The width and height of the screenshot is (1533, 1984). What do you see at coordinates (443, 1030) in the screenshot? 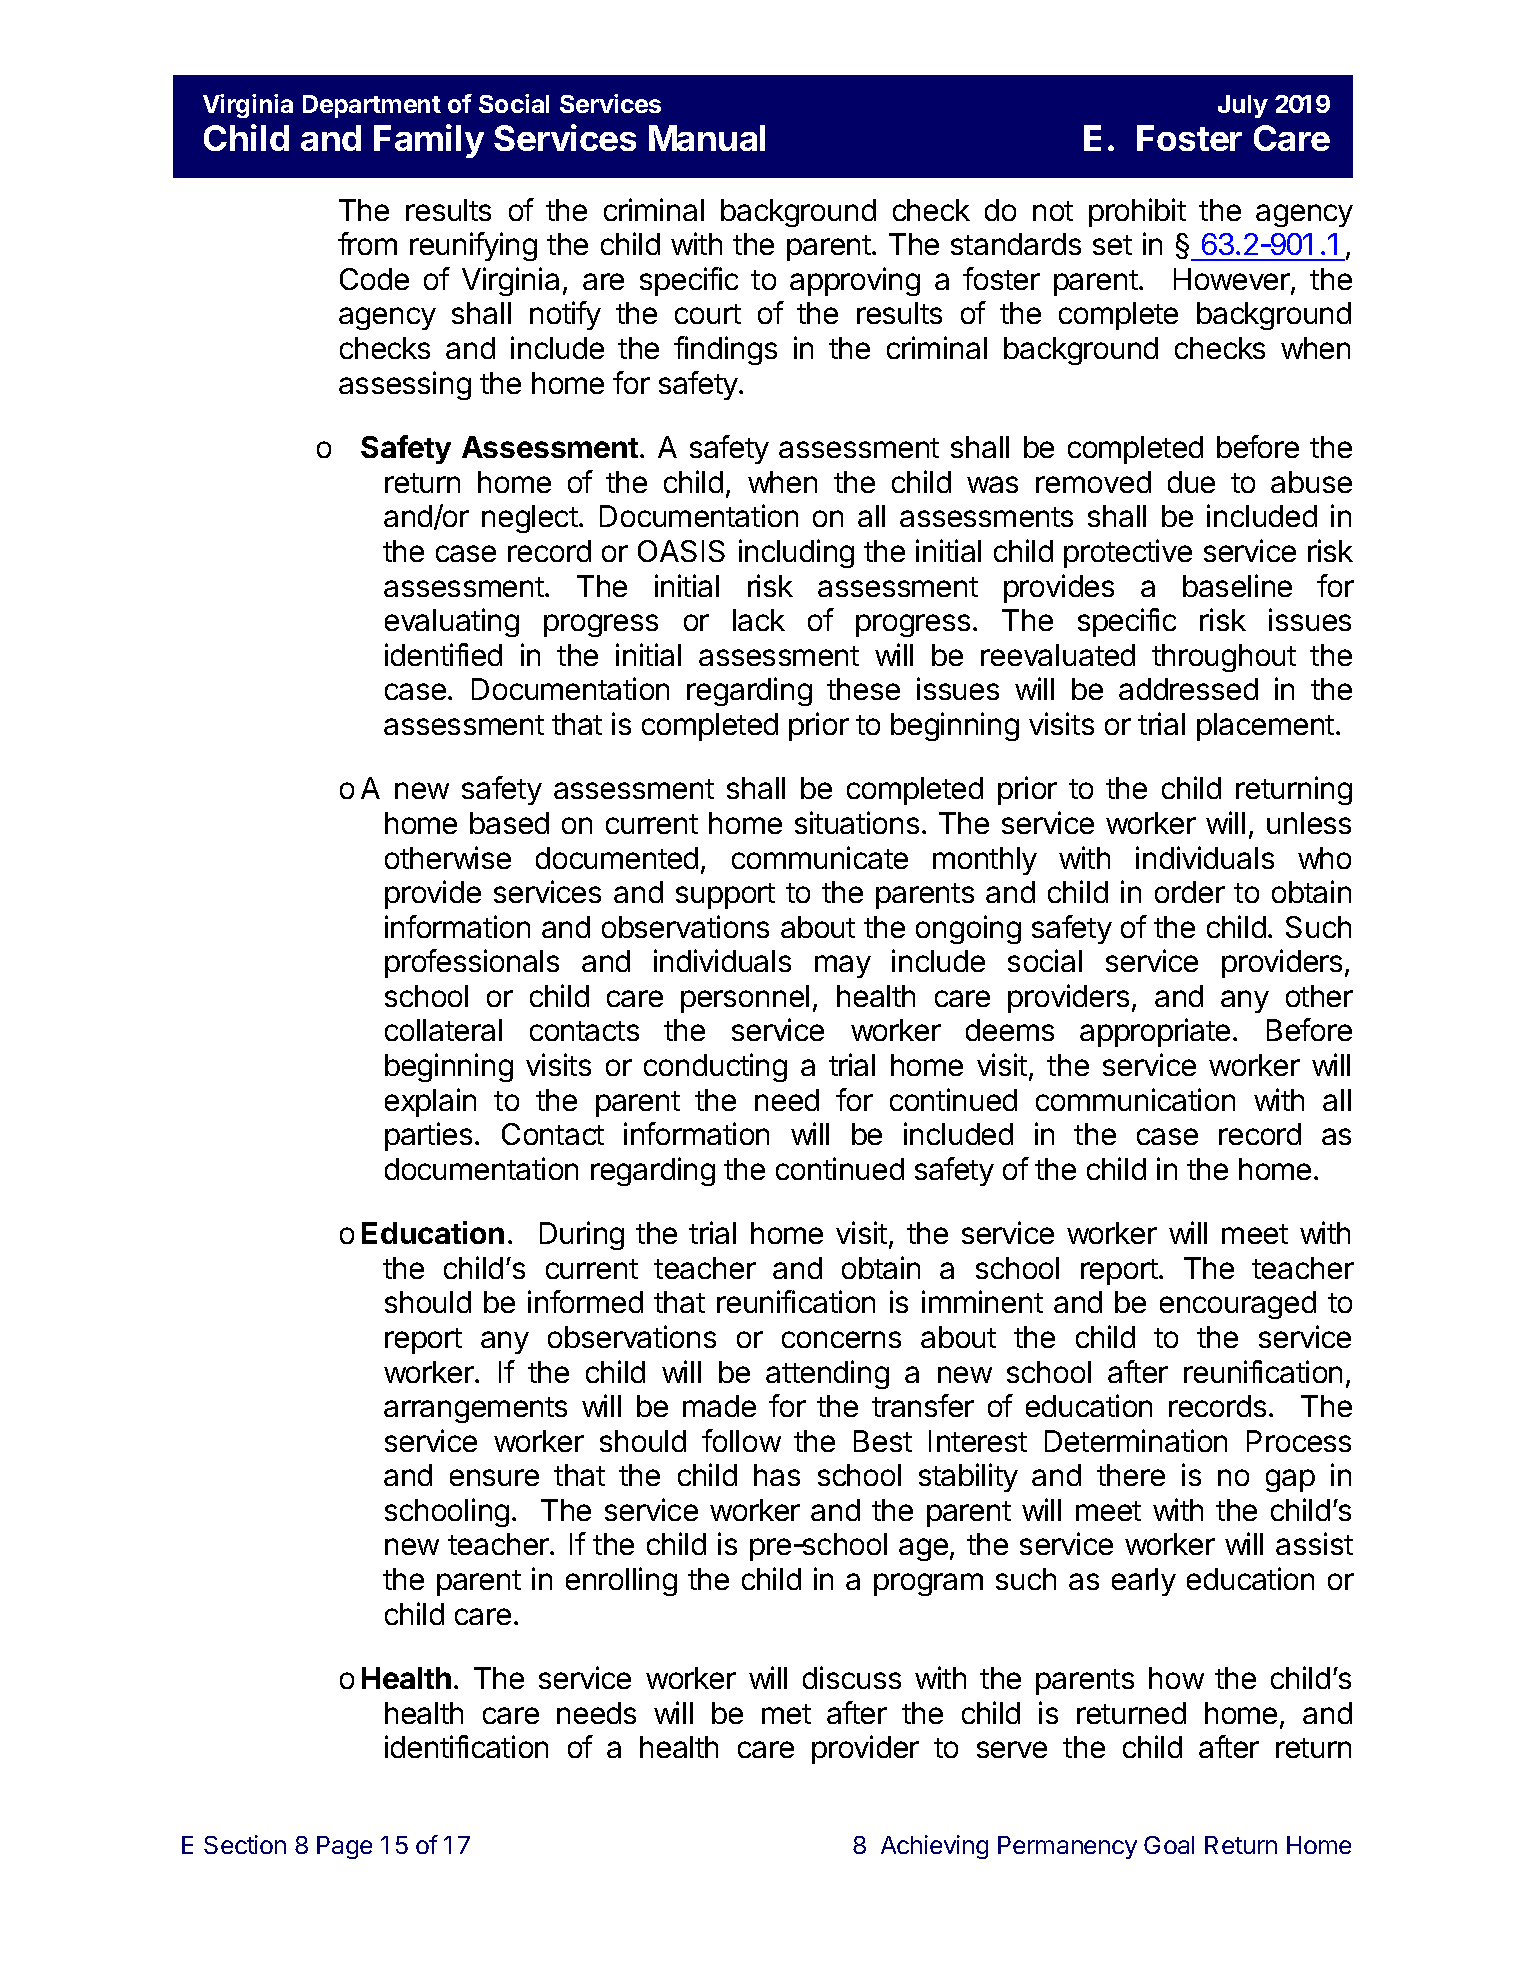
I see `collateral` at bounding box center [443, 1030].
